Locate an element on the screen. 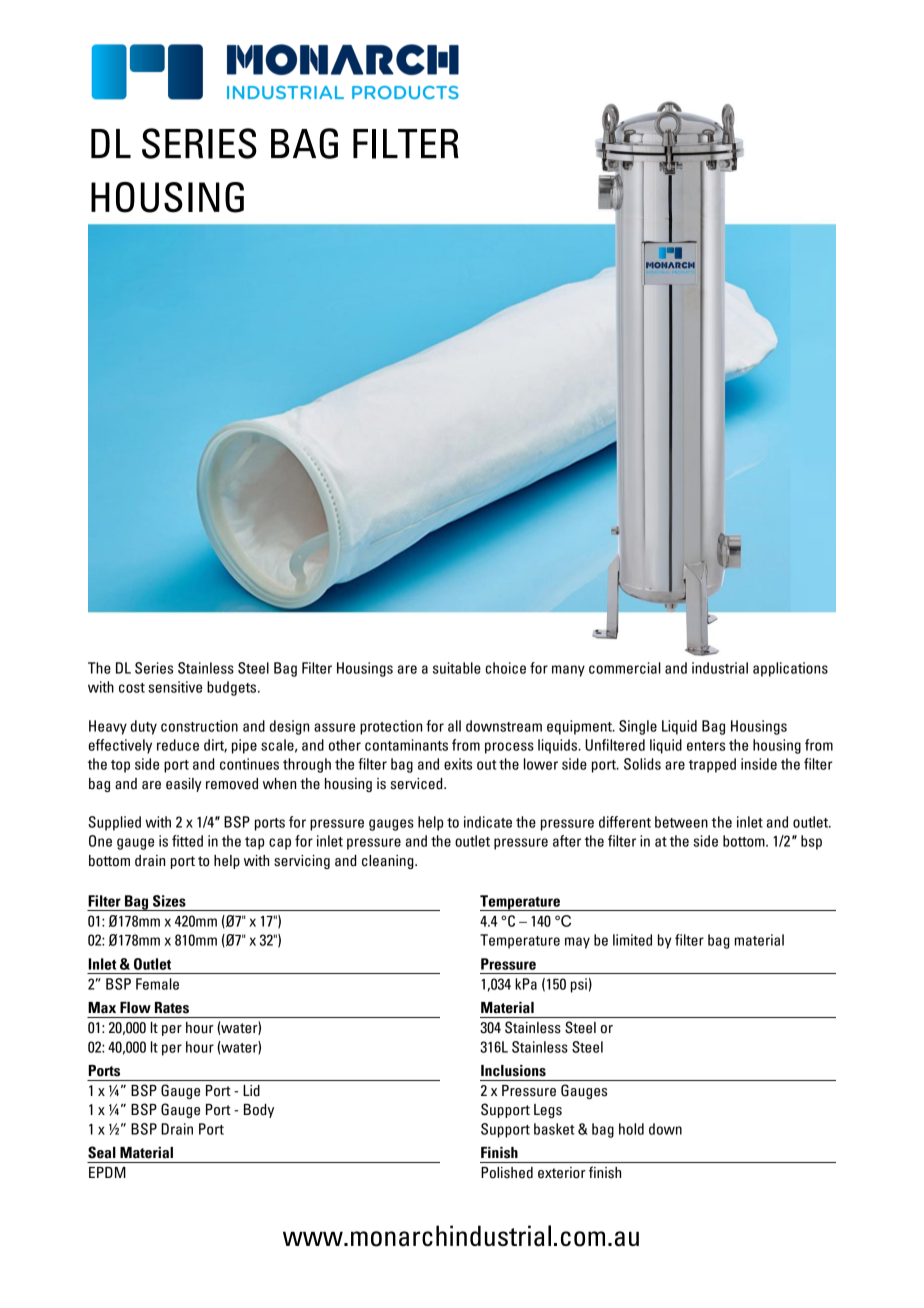 The width and height of the screenshot is (924, 1308). easily is located at coordinates (184, 785).
